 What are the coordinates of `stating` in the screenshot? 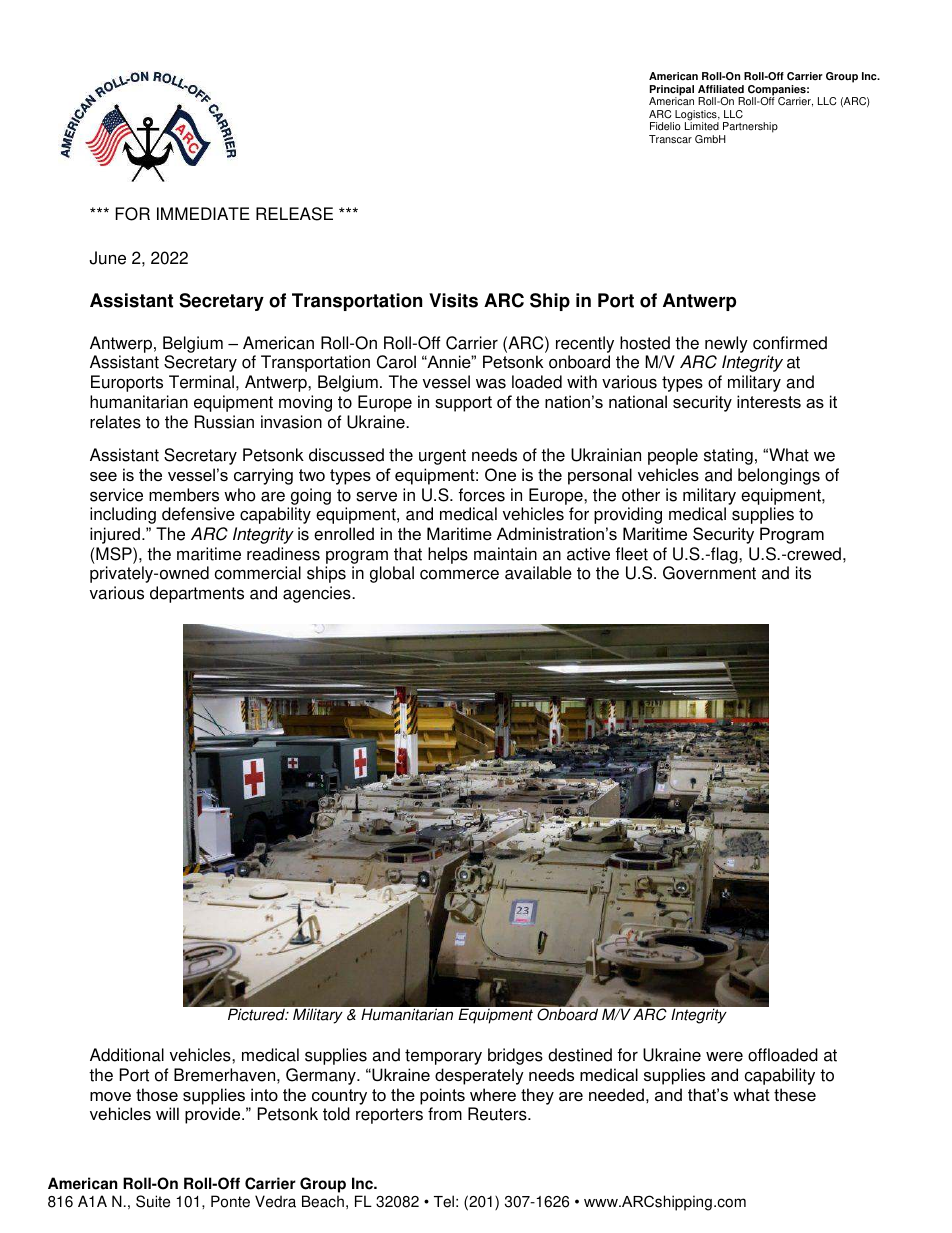 It's located at (728, 456).
